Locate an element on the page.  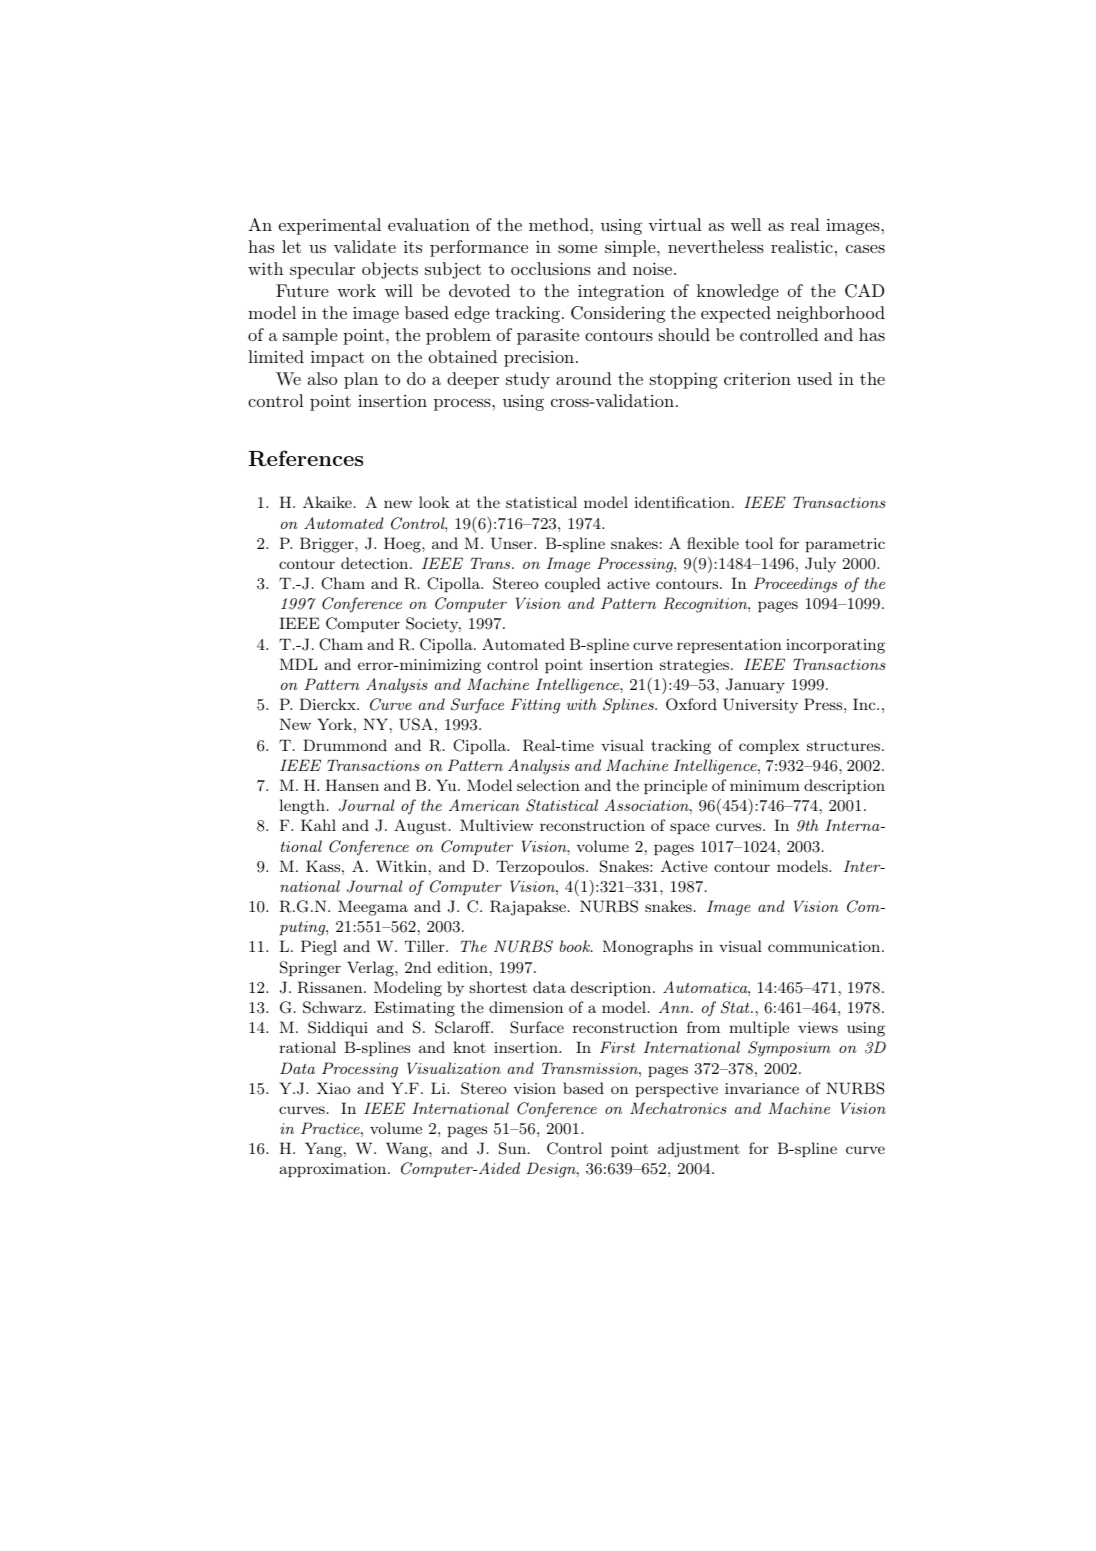
book is located at coordinates (576, 946).
